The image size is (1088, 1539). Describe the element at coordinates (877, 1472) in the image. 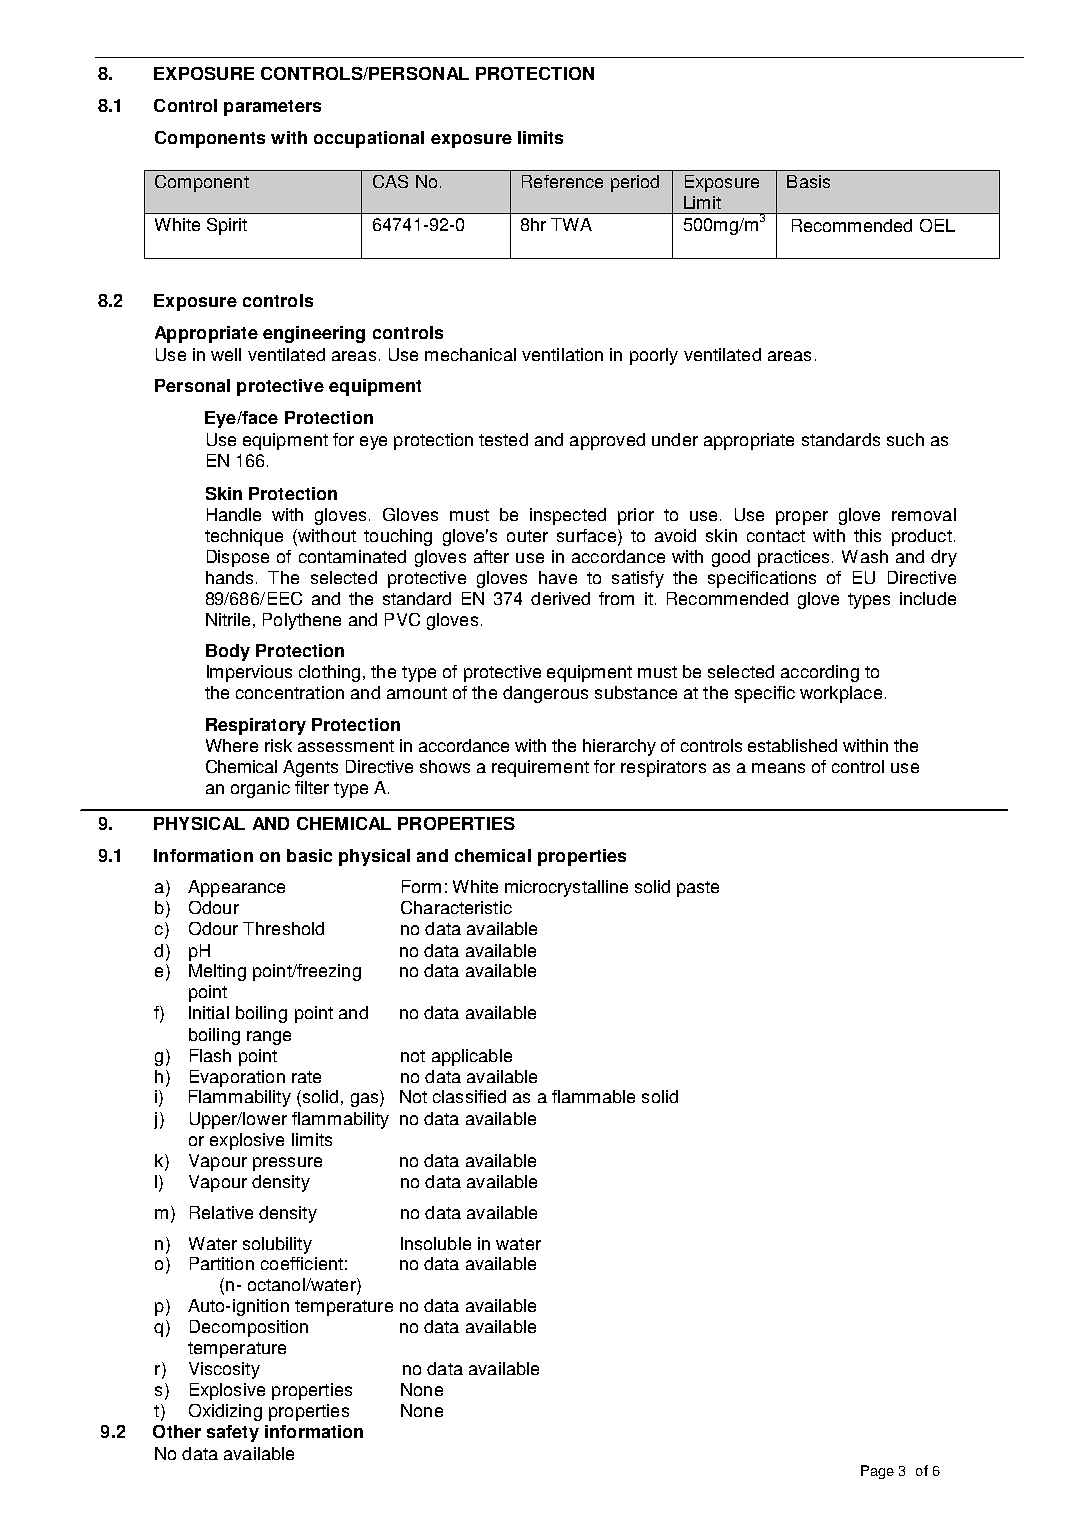

I see `Page` at that location.
